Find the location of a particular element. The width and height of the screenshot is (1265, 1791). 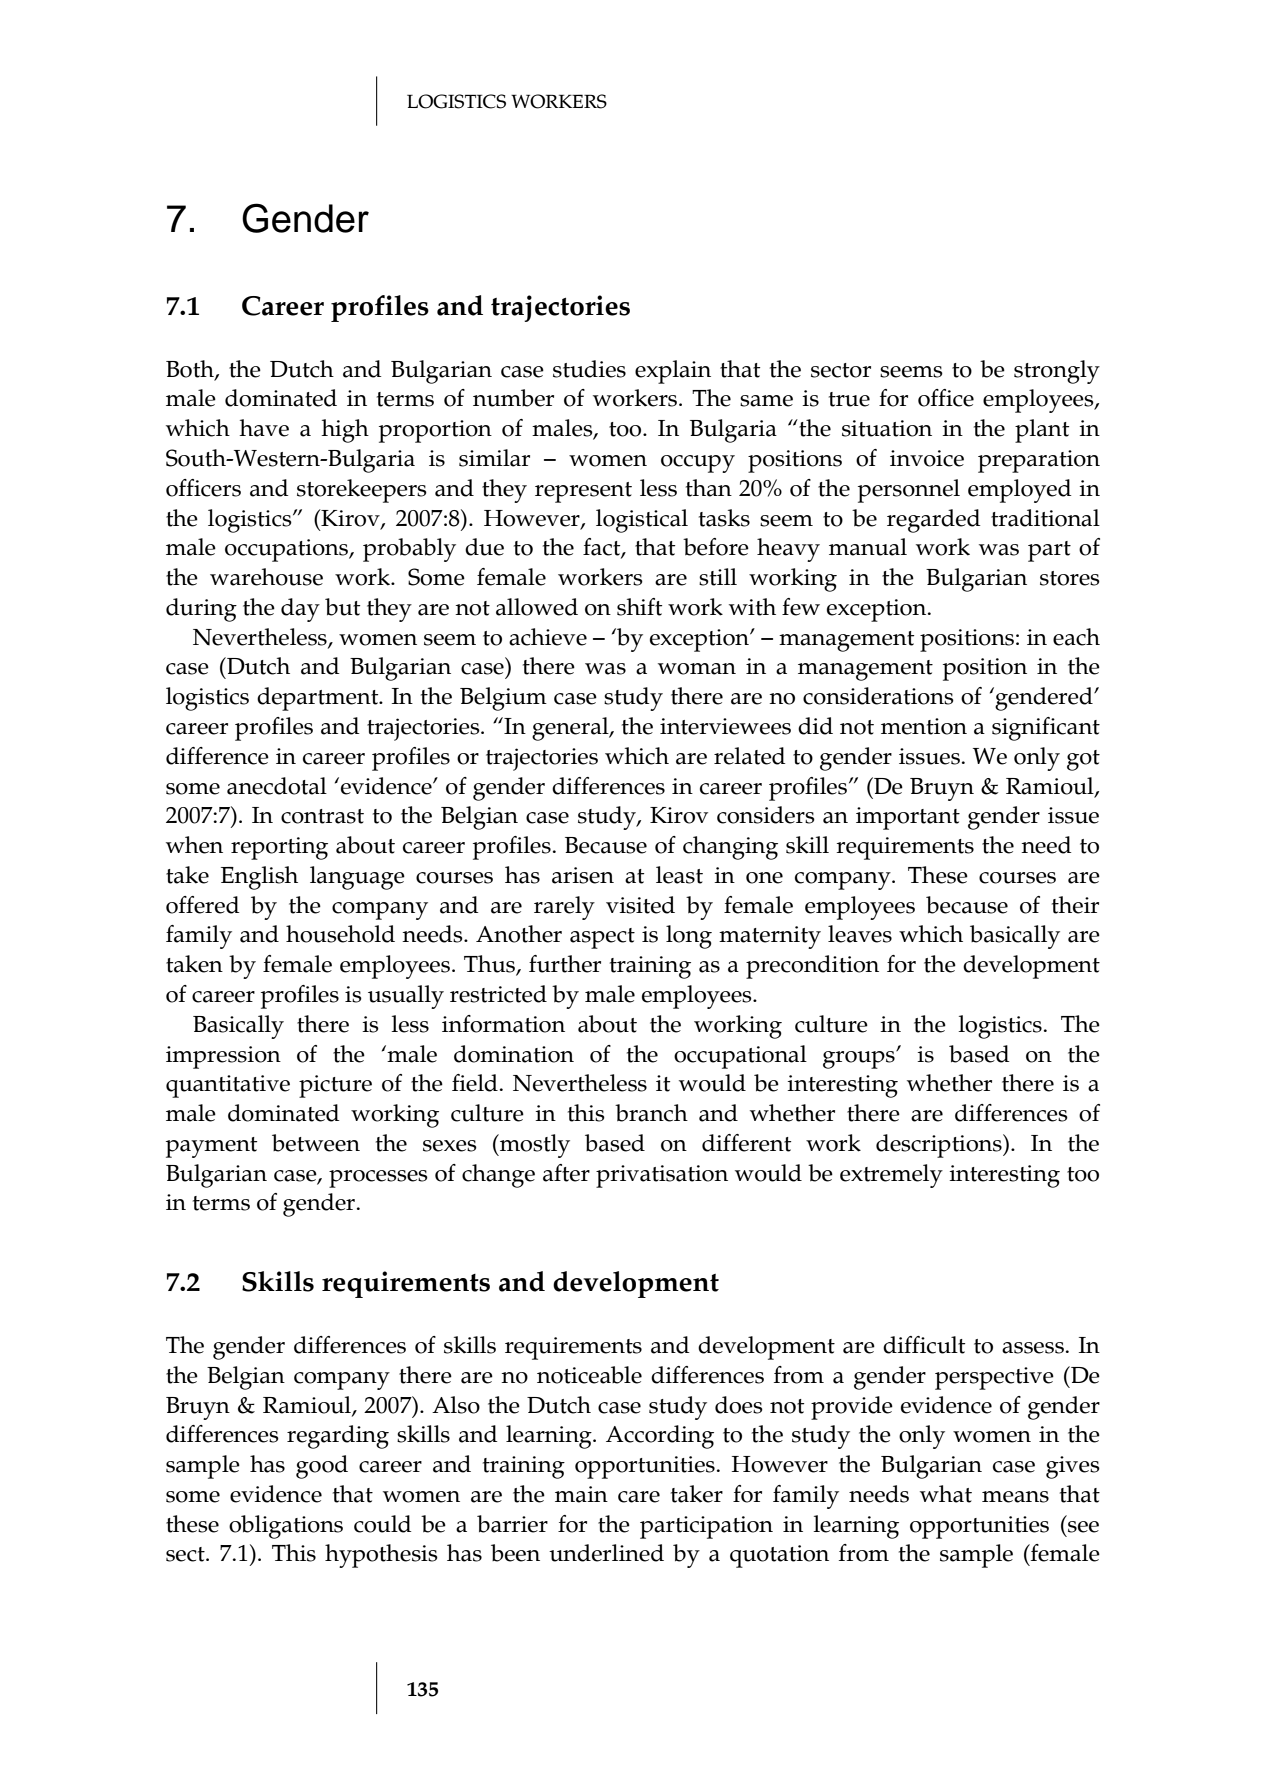

have is located at coordinates (264, 428).
